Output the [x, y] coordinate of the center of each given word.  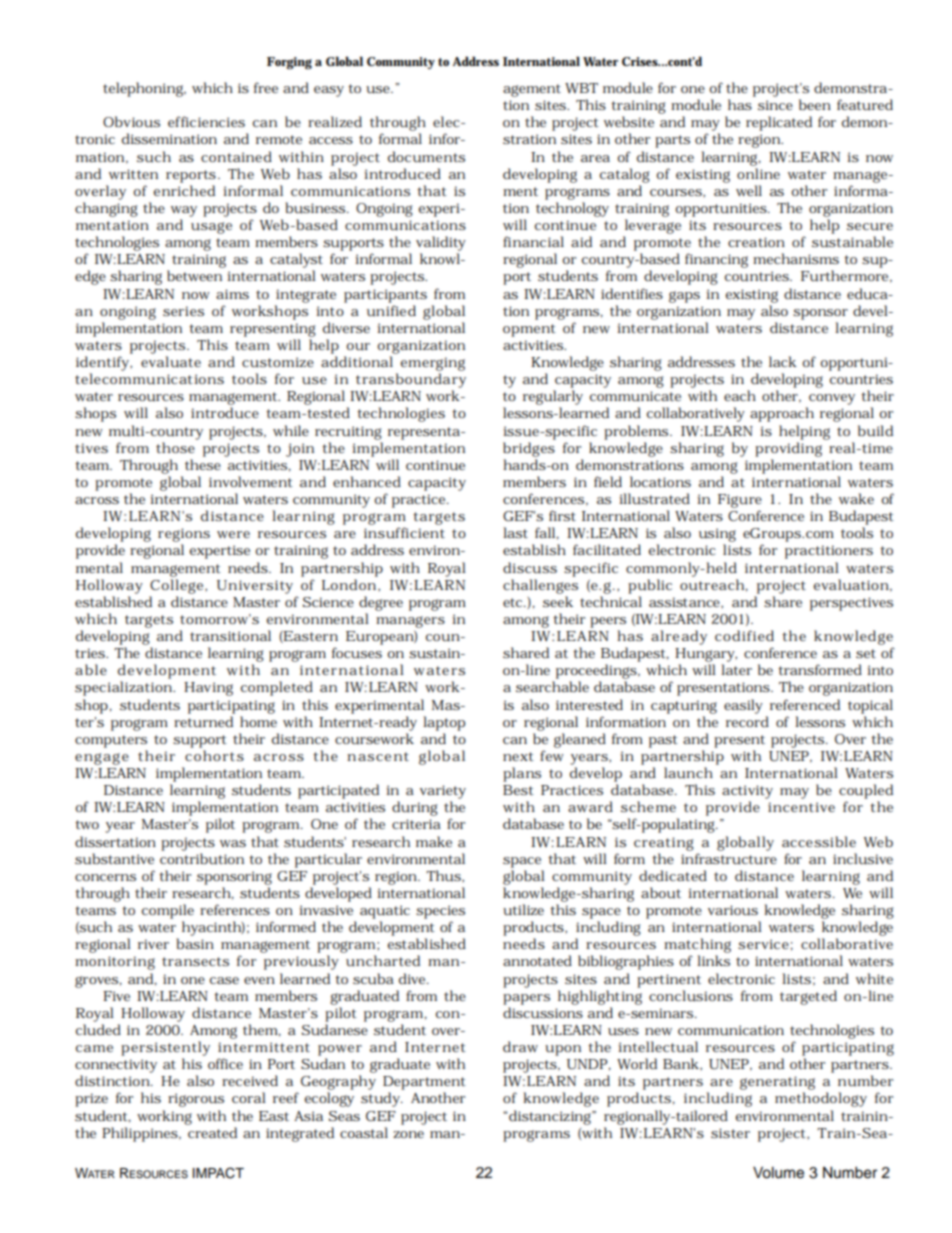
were [233, 534]
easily [743, 706]
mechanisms [796, 258]
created [212, 1132]
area [595, 158]
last [515, 532]
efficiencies [206, 121]
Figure [740, 501]
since [775, 105]
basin [195, 943]
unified [391, 311]
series [183, 311]
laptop [444, 723]
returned [203, 722]
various [733, 910]
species [440, 912]
